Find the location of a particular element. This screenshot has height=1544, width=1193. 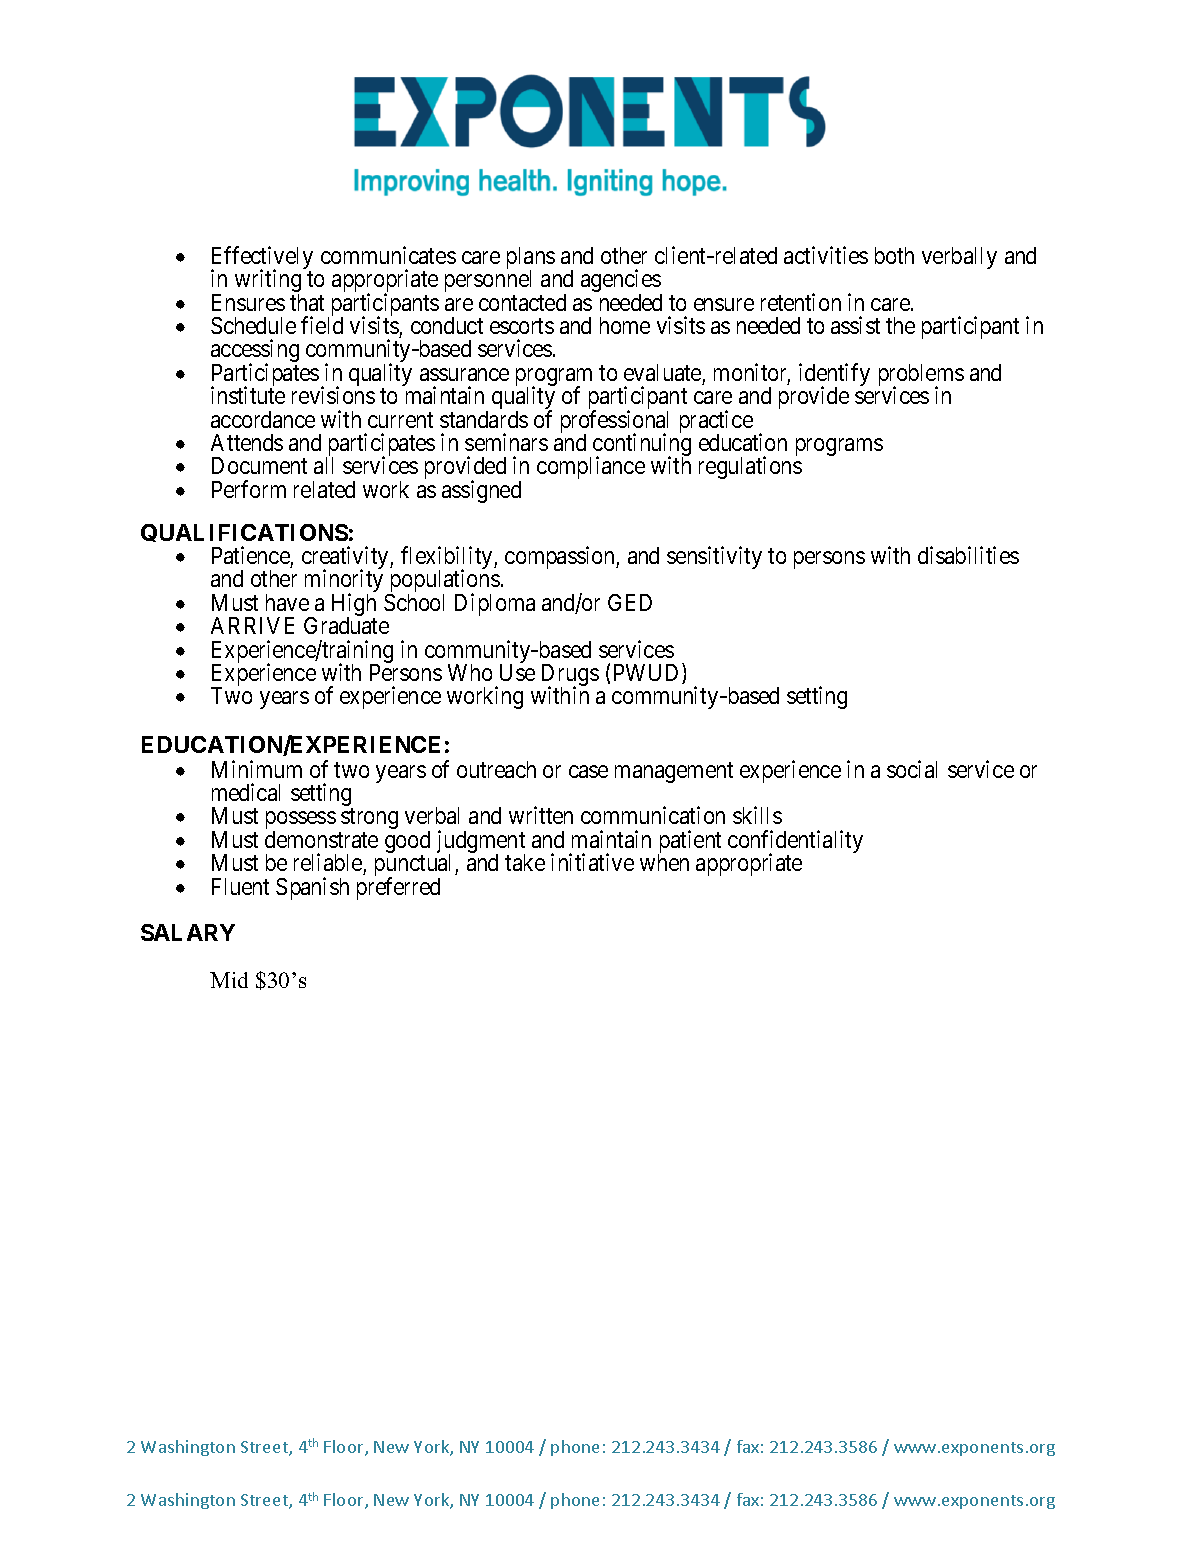

Minimum is located at coordinates (257, 769).
